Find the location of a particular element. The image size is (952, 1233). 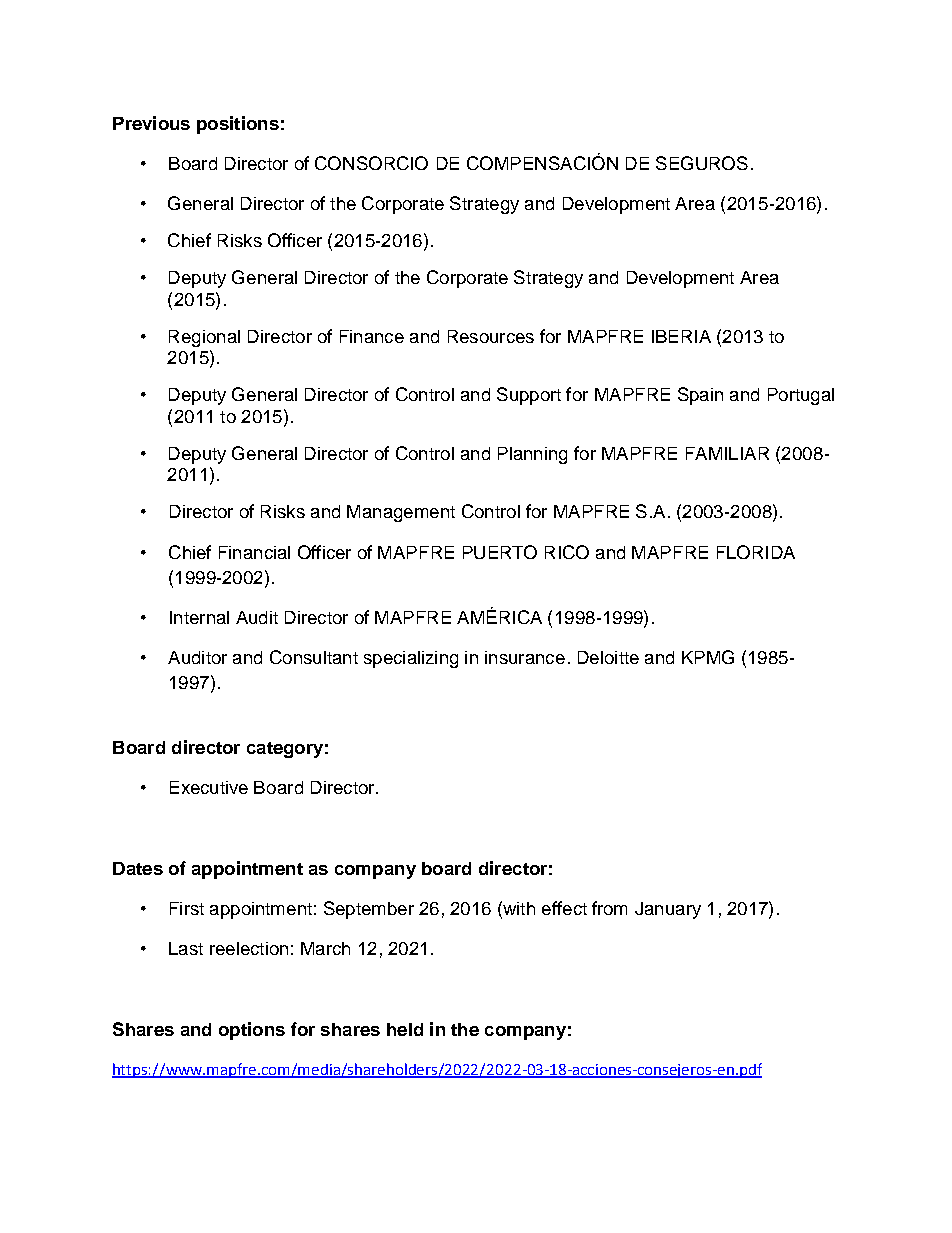

IBERIA is located at coordinates (681, 336).
